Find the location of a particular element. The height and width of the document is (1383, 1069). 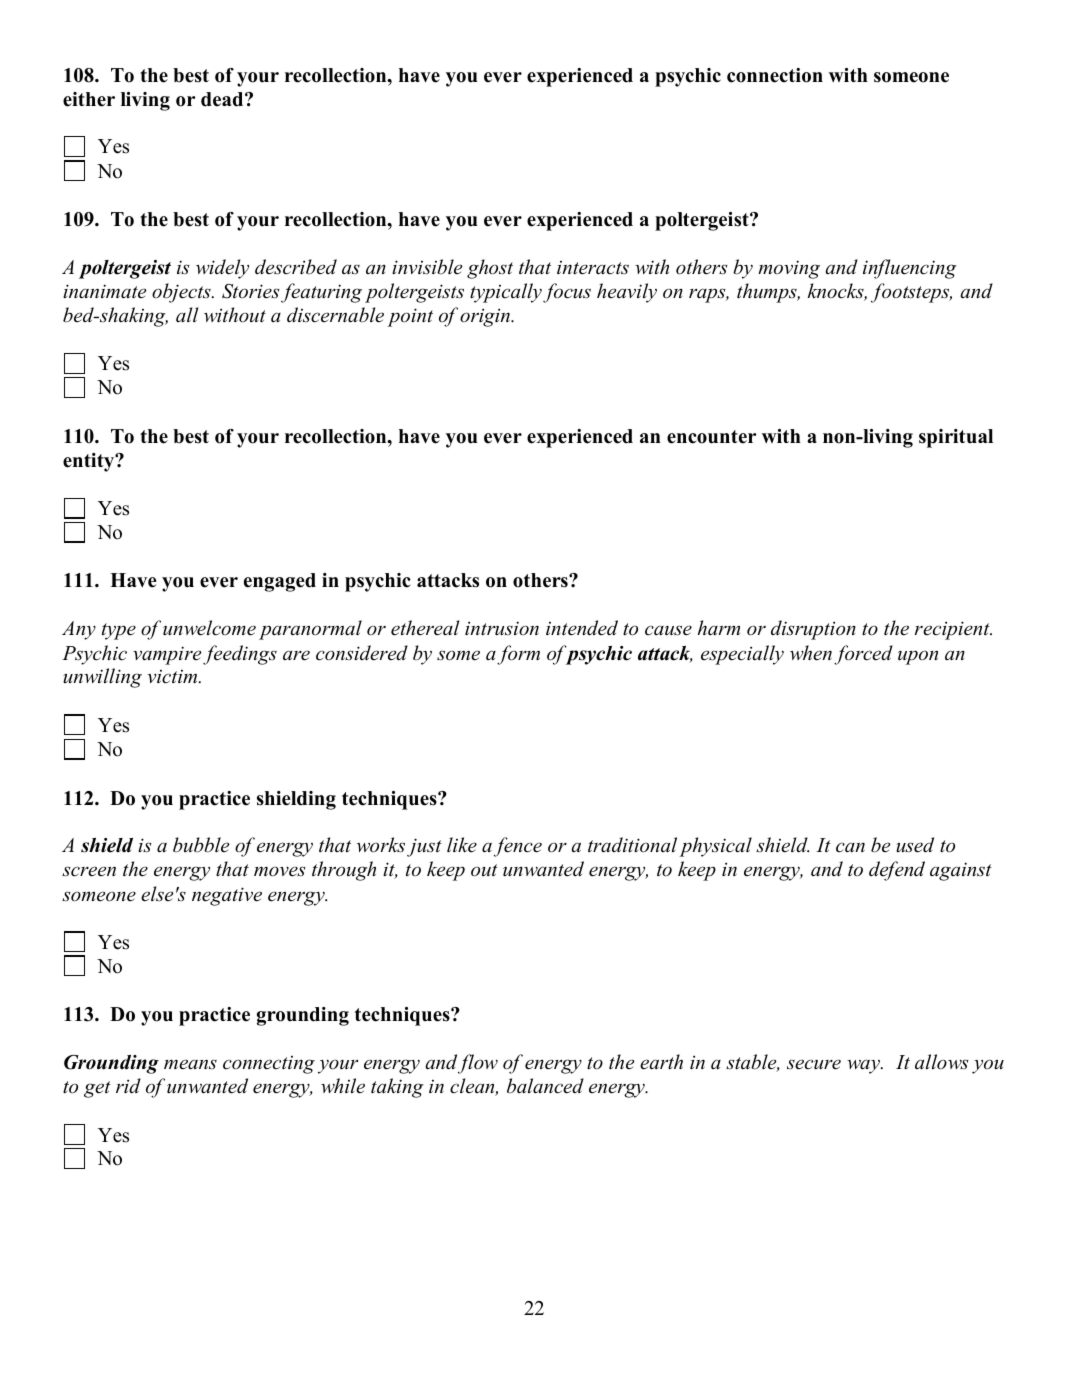

bubble is located at coordinates (201, 845).
